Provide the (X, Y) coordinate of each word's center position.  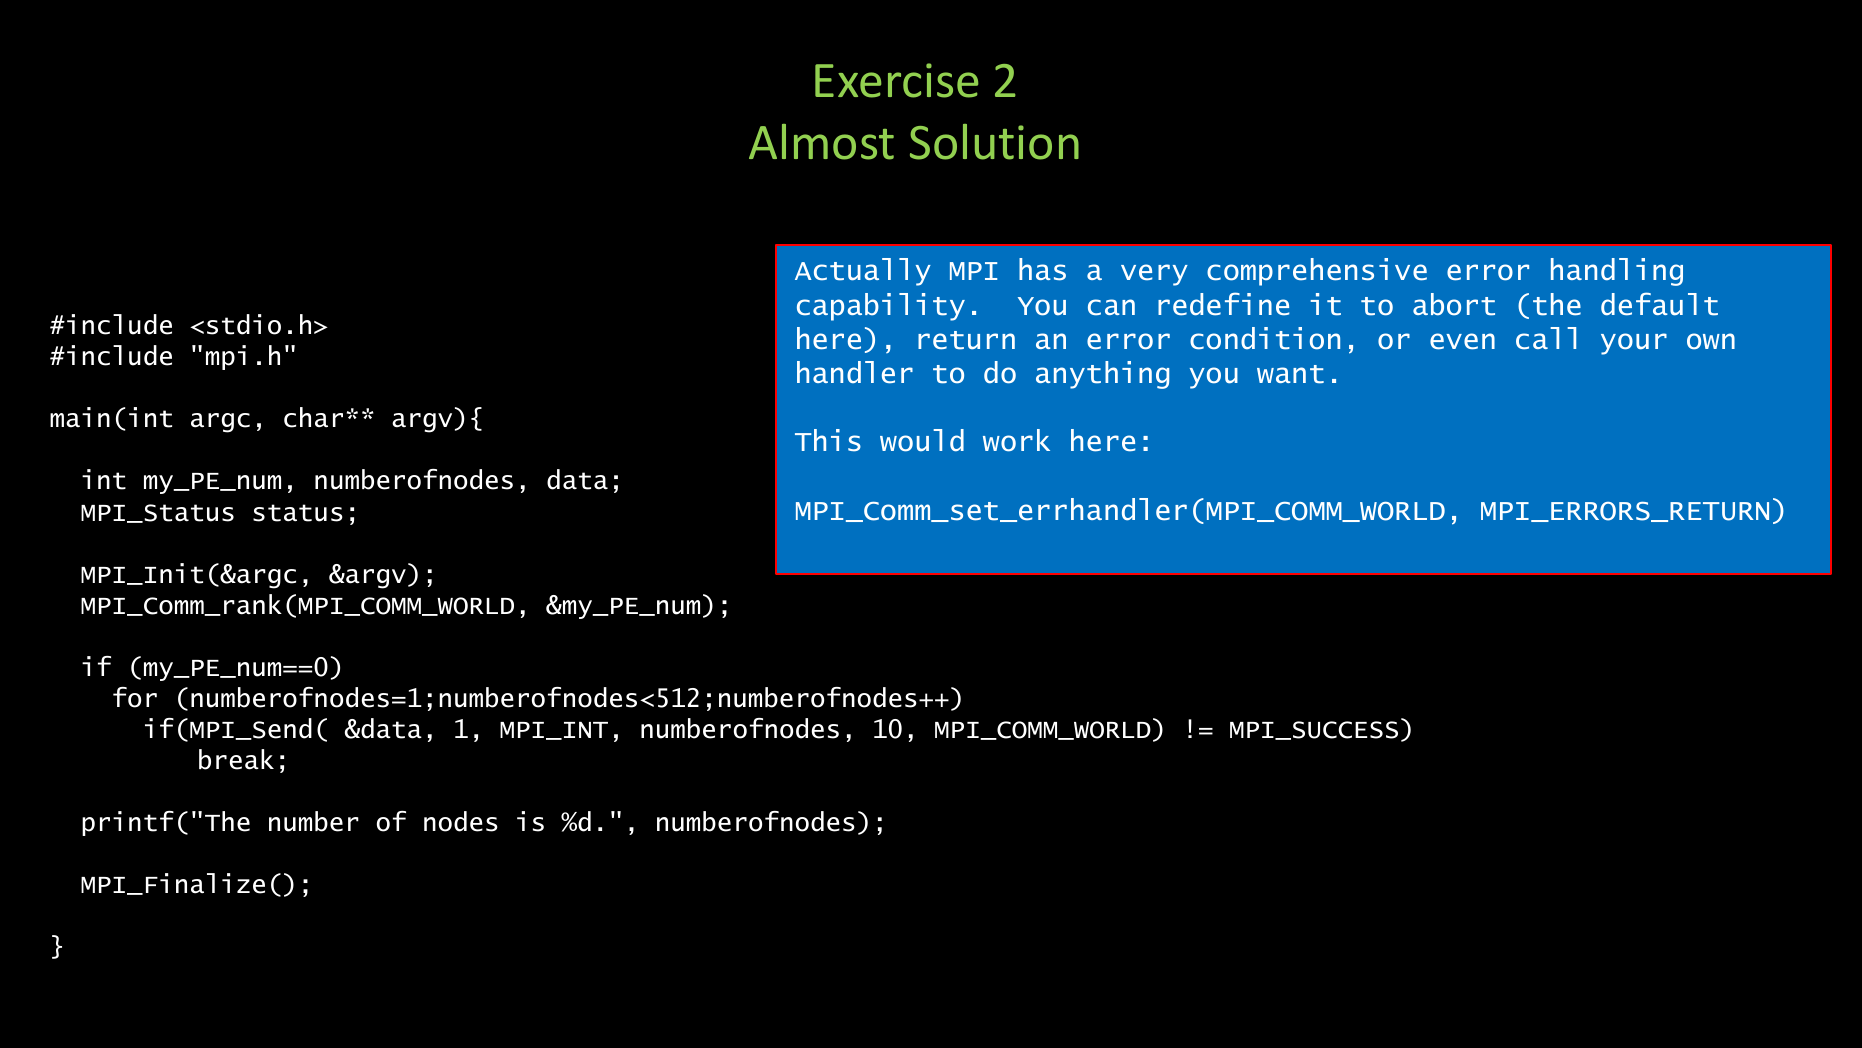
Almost (821, 142)
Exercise (896, 80)
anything (1102, 375)
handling (1617, 272)
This (828, 440)
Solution (994, 142)
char (313, 417)
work (1016, 440)
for (135, 697)
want (1290, 374)
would (922, 440)
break (236, 759)
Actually (863, 272)
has (1042, 269)
